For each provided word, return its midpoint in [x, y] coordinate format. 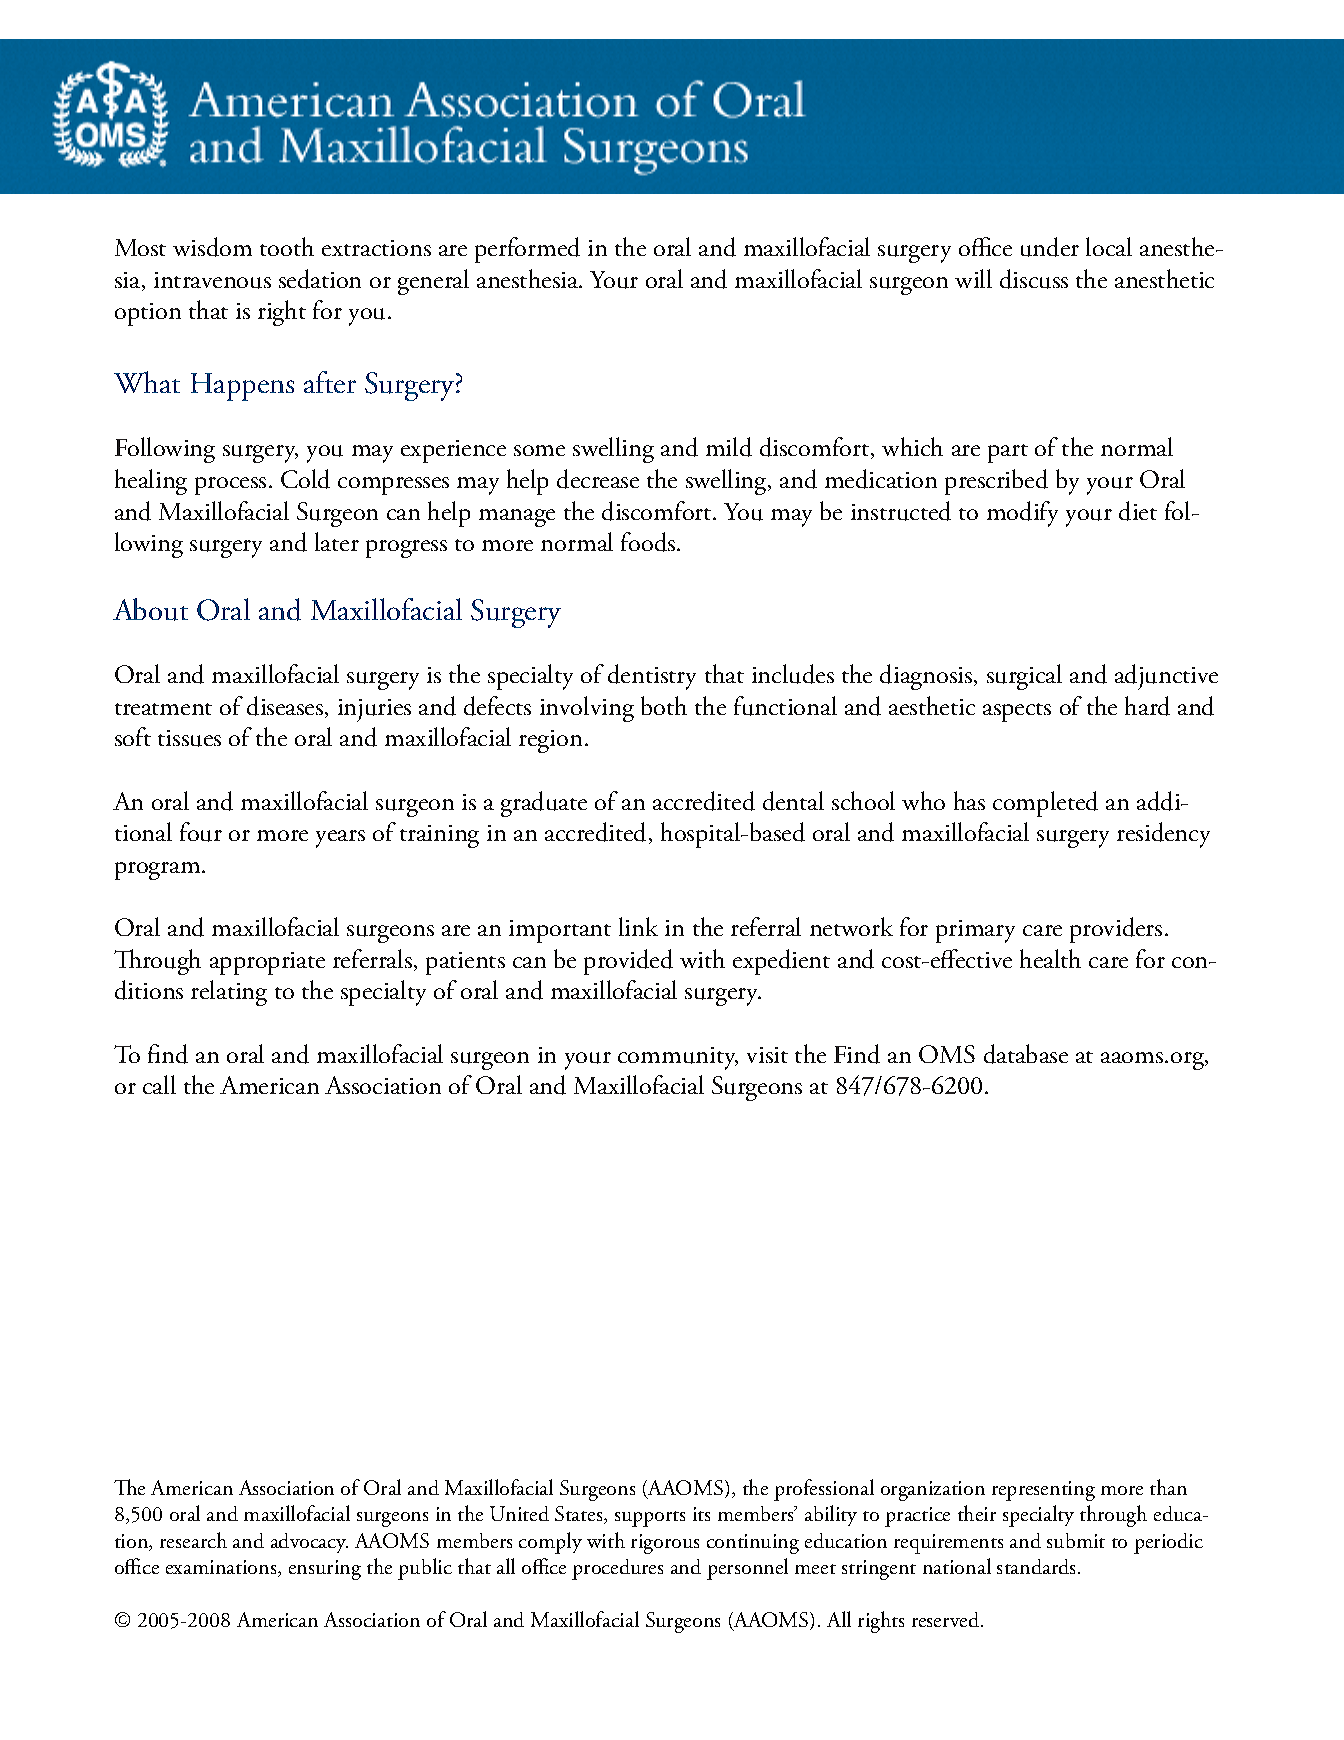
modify [1022, 514]
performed [527, 250]
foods [649, 542]
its [701, 1514]
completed [1045, 804]
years [340, 839]
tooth [287, 246]
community [678, 1058]
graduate [544, 804]
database [1026, 1054]
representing [1043, 1491]
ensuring [325, 1570]
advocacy [309, 1543]
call [159, 1084]
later [337, 541]
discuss [1034, 279]
